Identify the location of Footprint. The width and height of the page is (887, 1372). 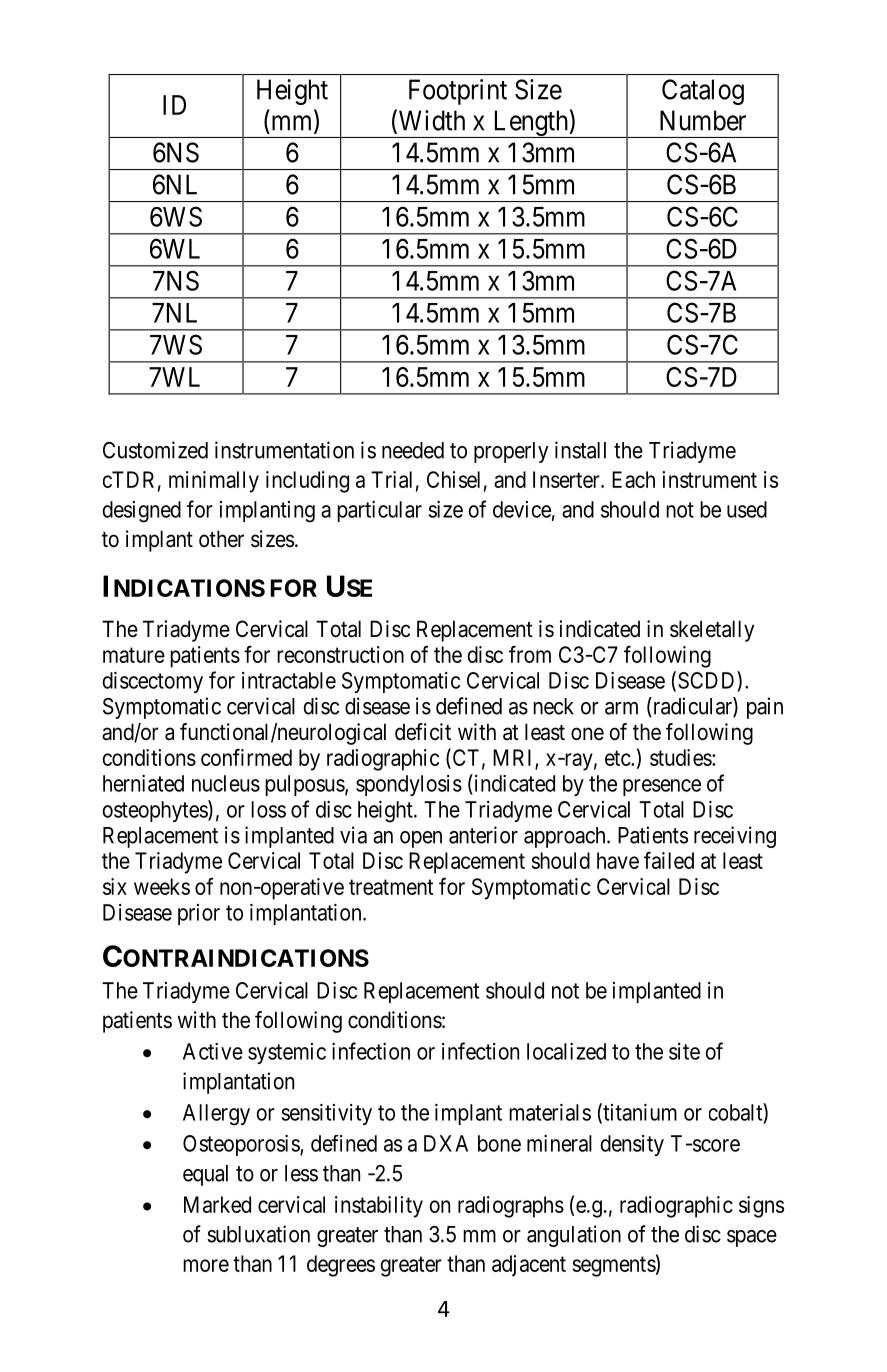
(458, 92).
